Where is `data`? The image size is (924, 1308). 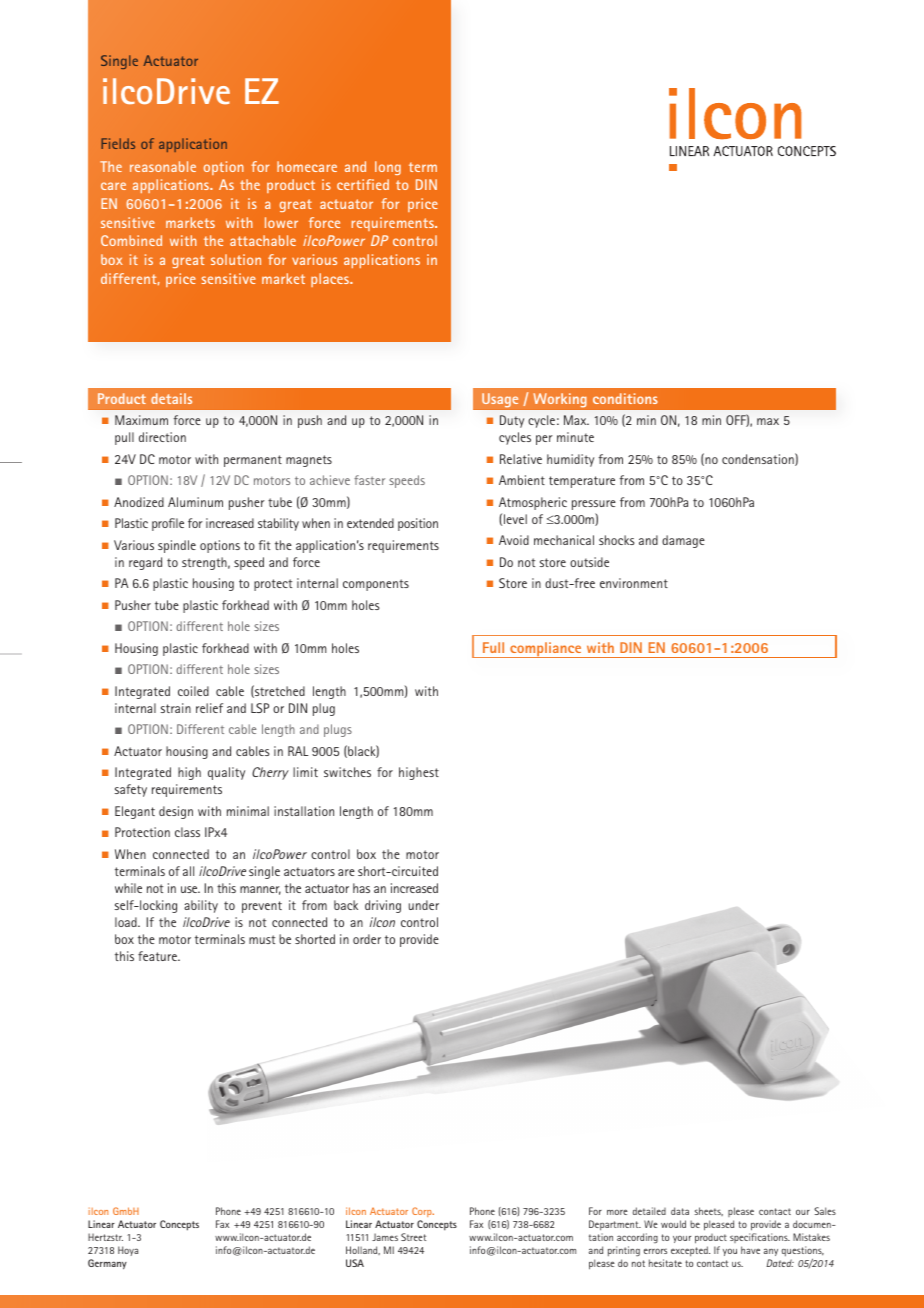 data is located at coordinates (680, 1211).
